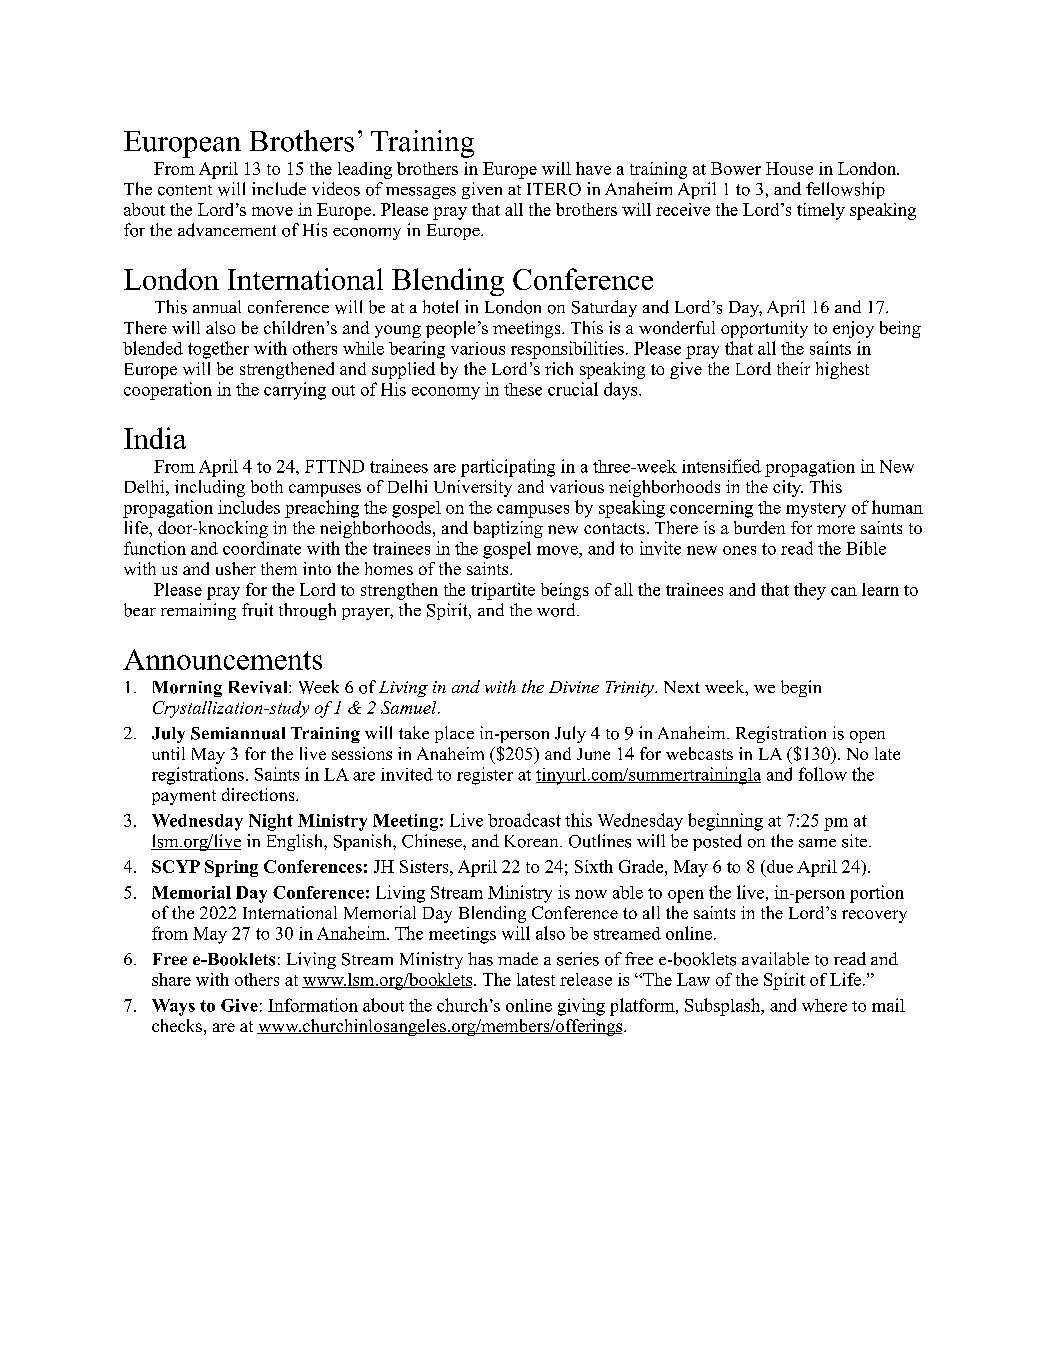 This document has width=1047, height=1355. Describe the element at coordinates (682, 687) in the document. I see `Next` at that location.
